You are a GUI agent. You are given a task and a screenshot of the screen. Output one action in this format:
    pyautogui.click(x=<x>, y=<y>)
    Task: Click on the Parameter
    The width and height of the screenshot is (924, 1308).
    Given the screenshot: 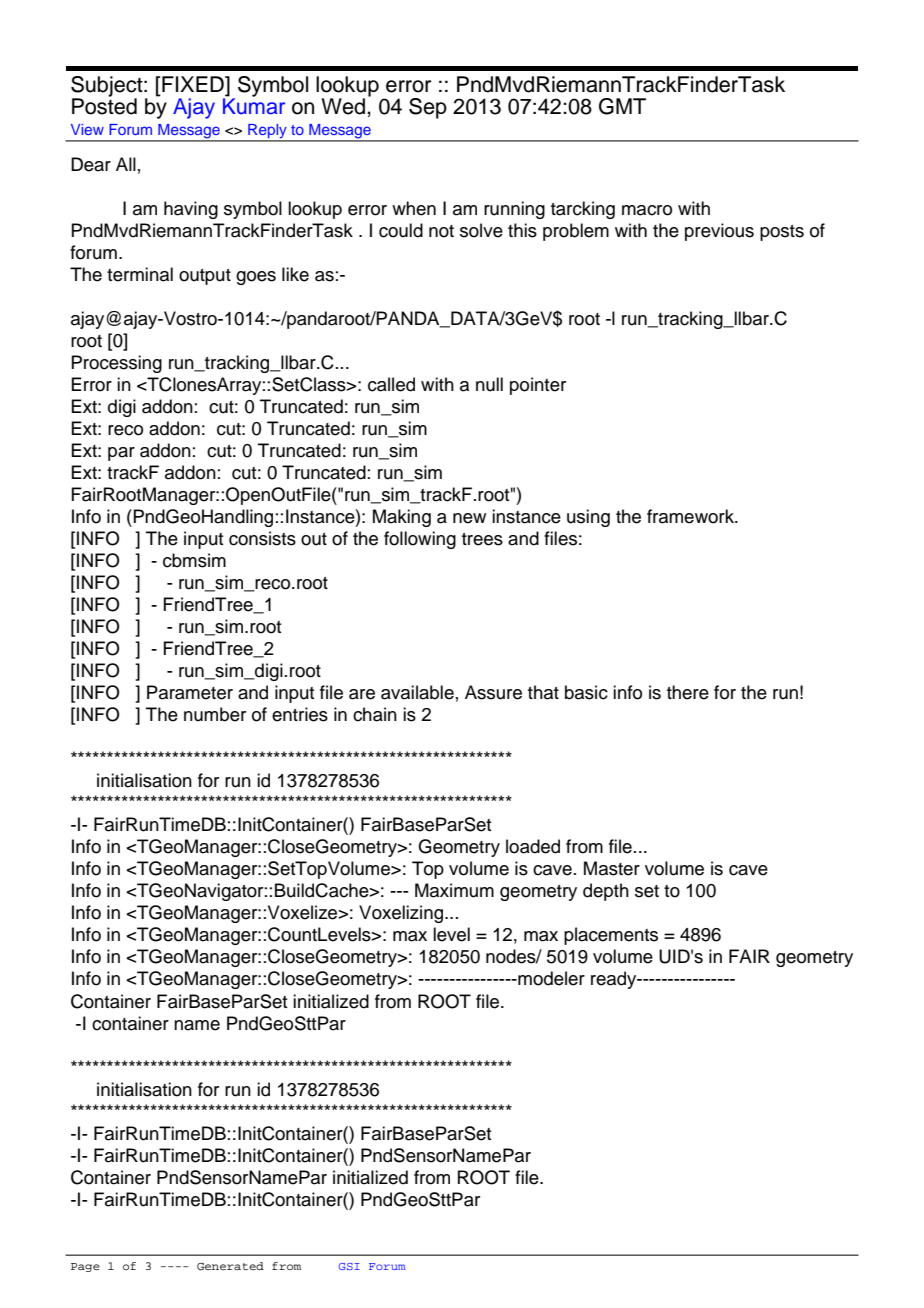 What is the action you would take?
    pyautogui.click(x=190, y=692)
